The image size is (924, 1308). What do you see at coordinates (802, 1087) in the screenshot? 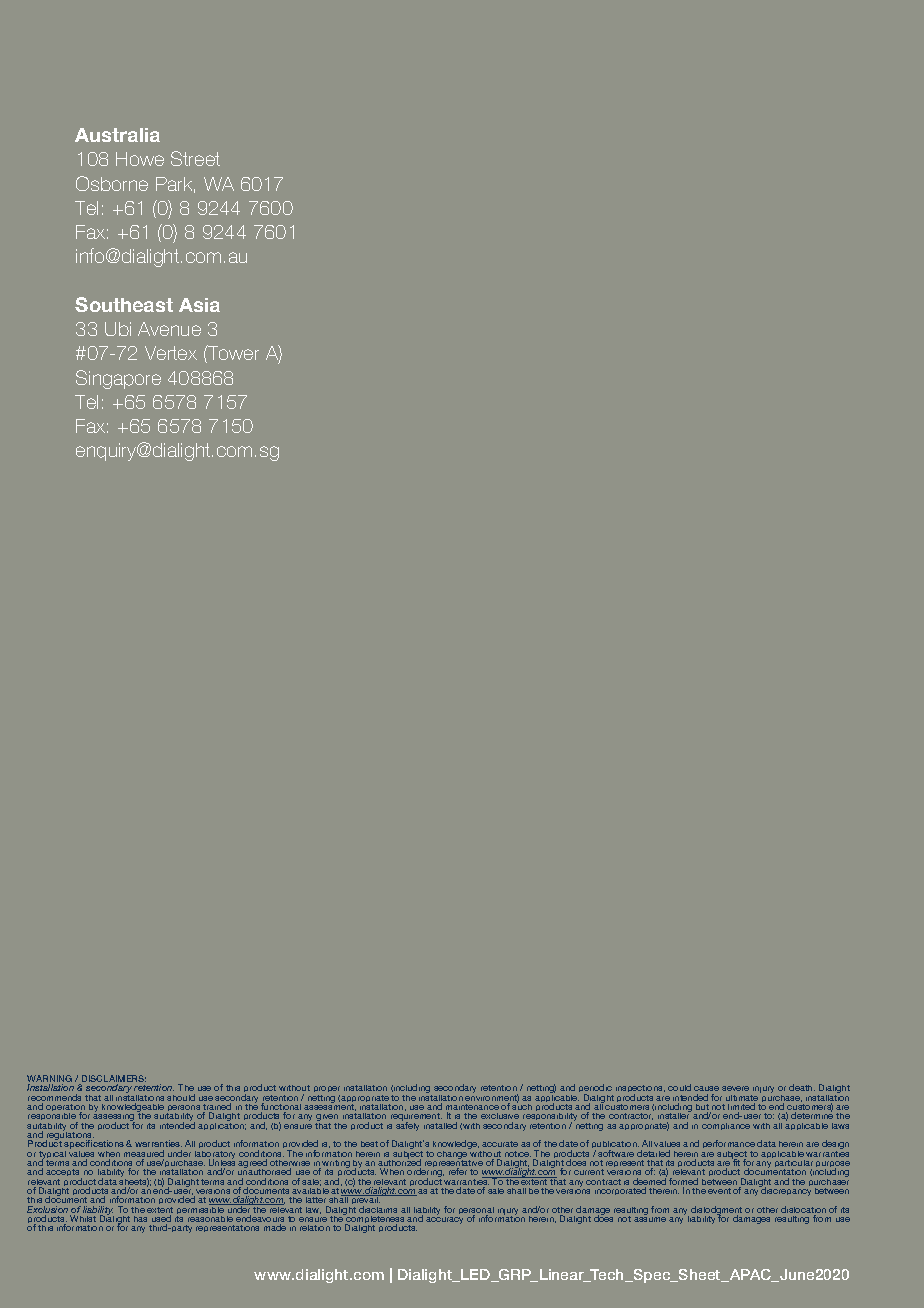
I see `death` at bounding box center [802, 1087].
